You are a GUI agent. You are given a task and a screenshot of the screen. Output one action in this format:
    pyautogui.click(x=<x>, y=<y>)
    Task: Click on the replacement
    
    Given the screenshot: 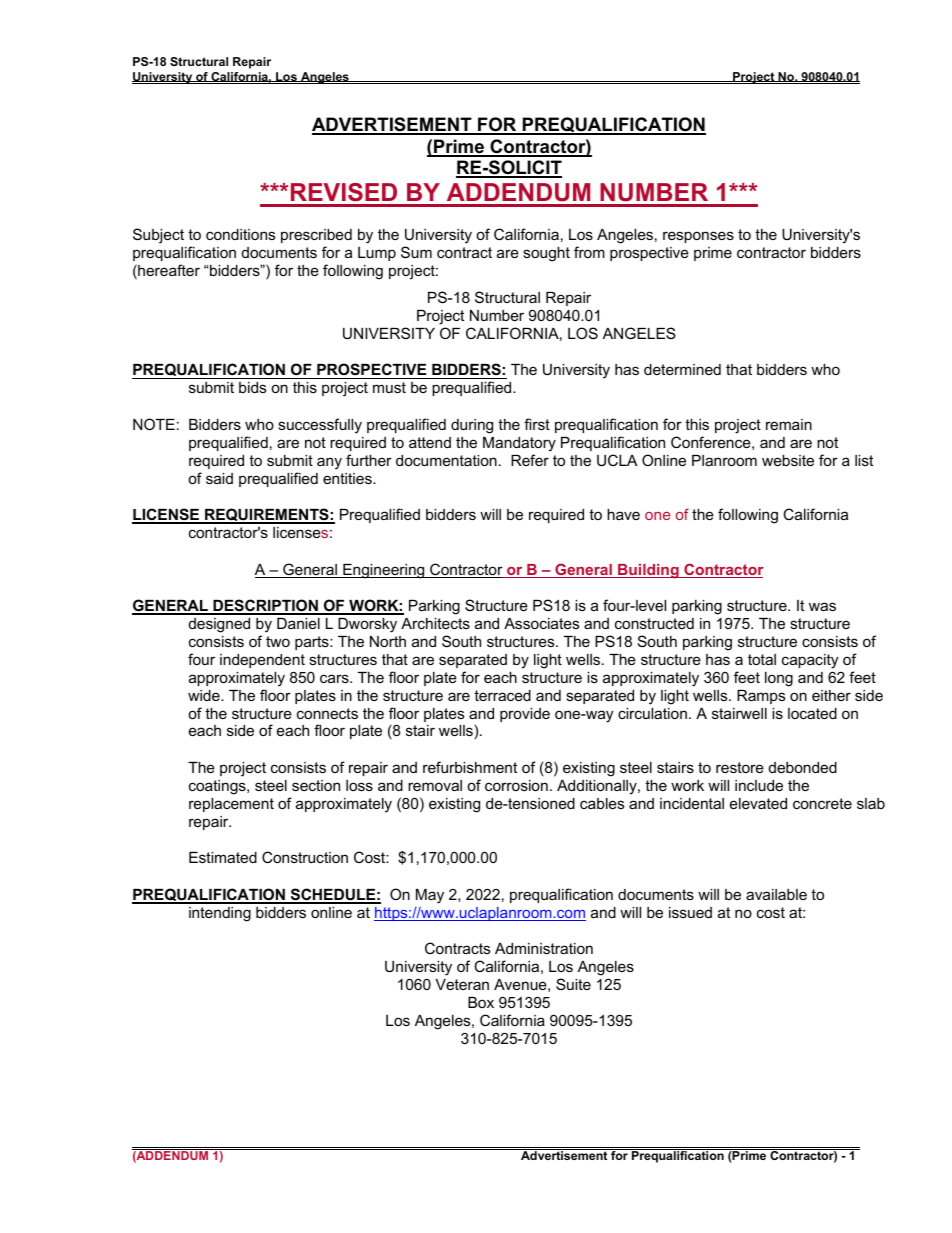 What is the action you would take?
    pyautogui.click(x=231, y=805)
